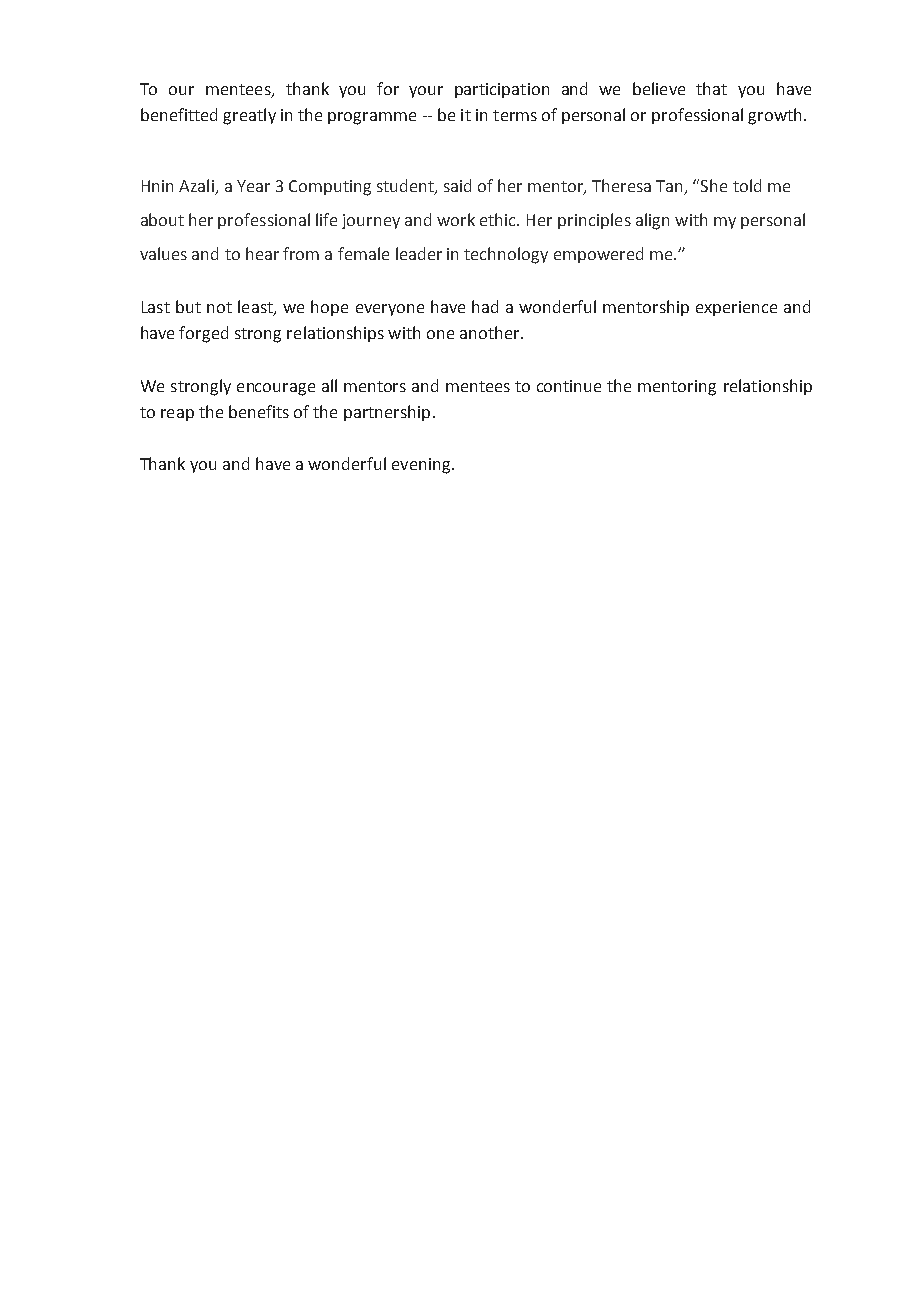 This image has width=924, height=1308. I want to click on reap, so click(177, 415).
